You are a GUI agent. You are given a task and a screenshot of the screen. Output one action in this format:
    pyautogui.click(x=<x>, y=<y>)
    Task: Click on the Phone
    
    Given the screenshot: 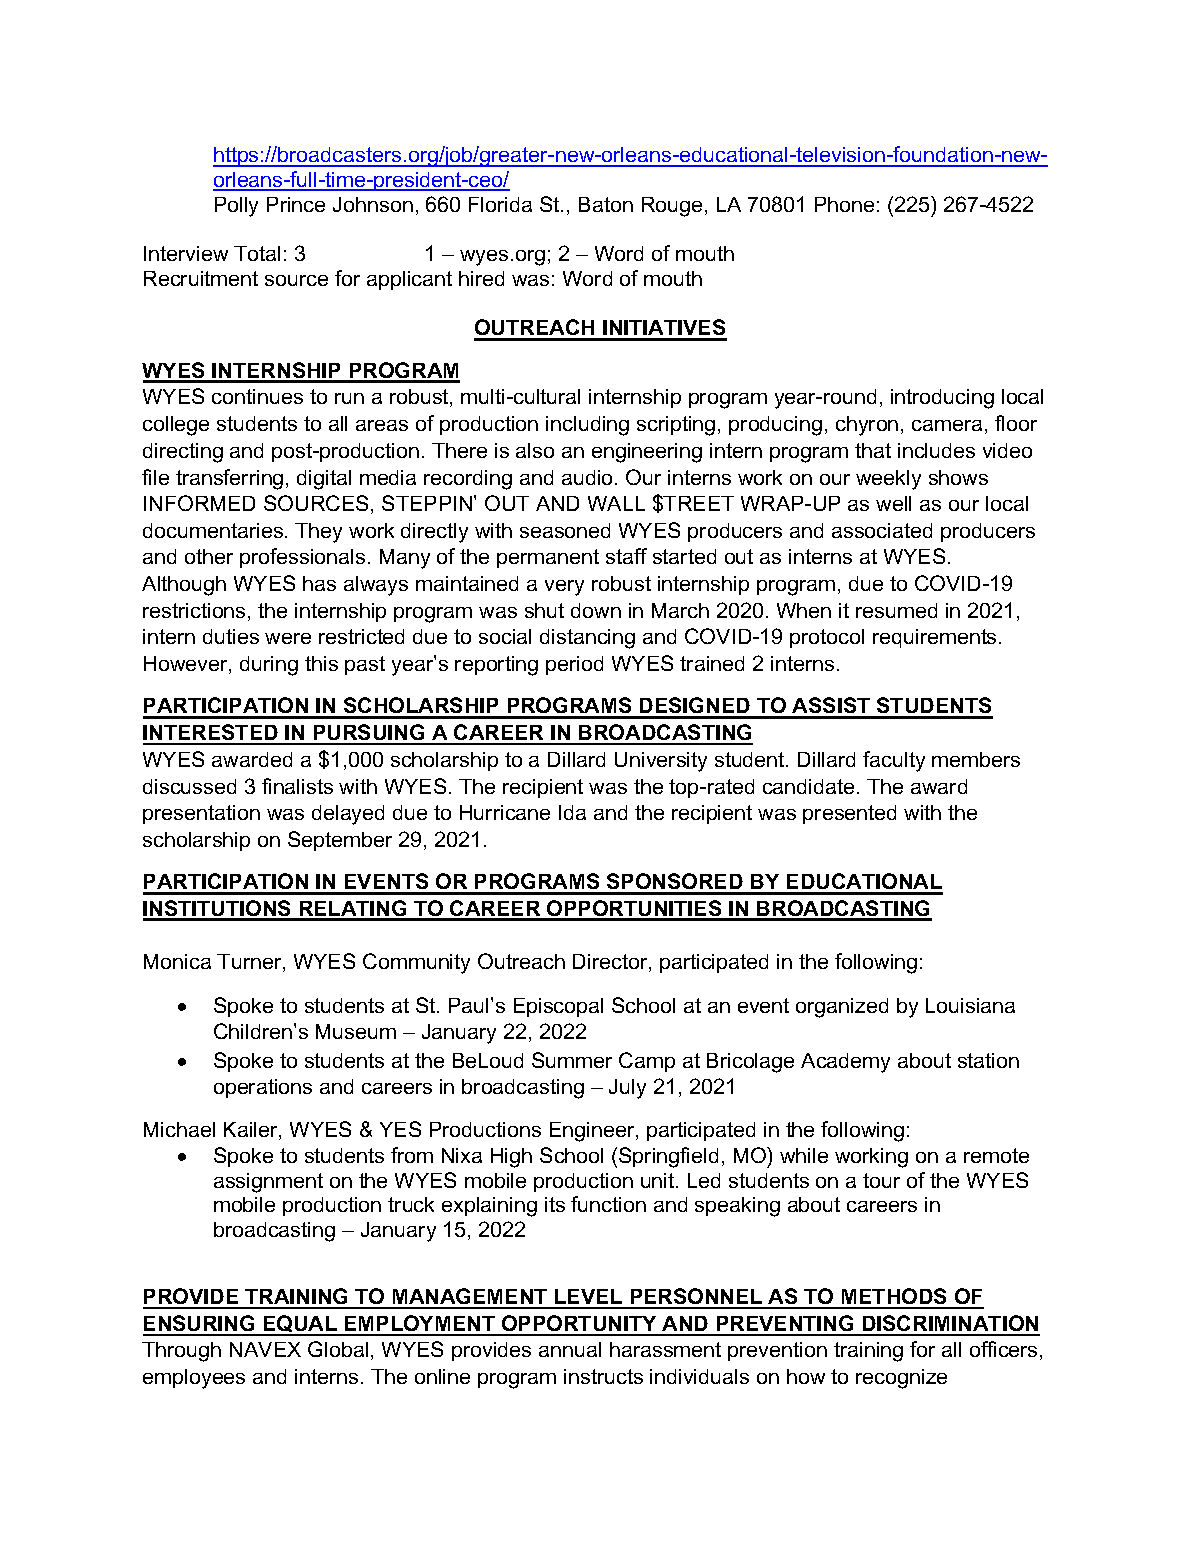 What is the action you would take?
    pyautogui.click(x=844, y=204)
